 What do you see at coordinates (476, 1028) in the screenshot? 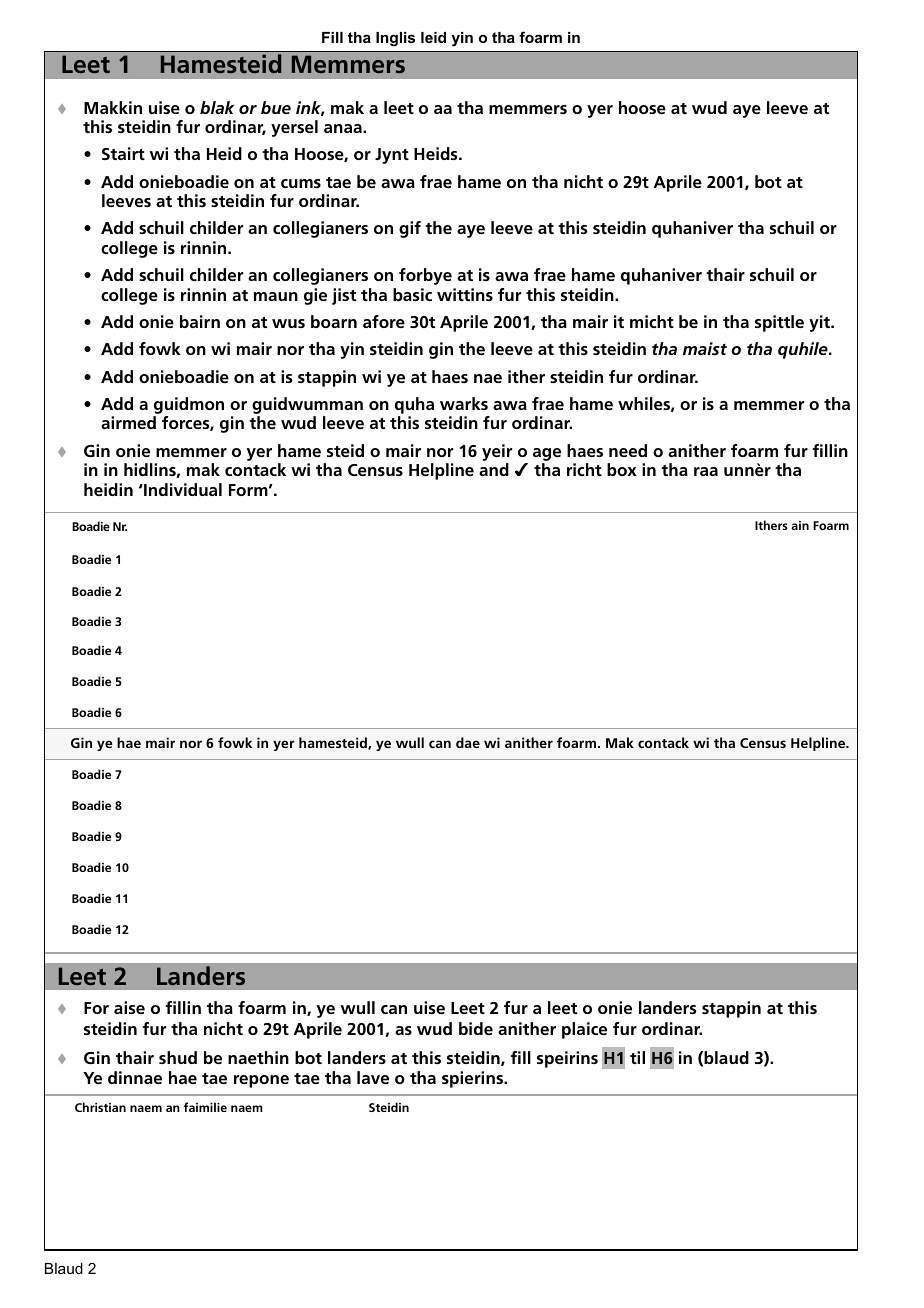
I see `bide` at bounding box center [476, 1028].
